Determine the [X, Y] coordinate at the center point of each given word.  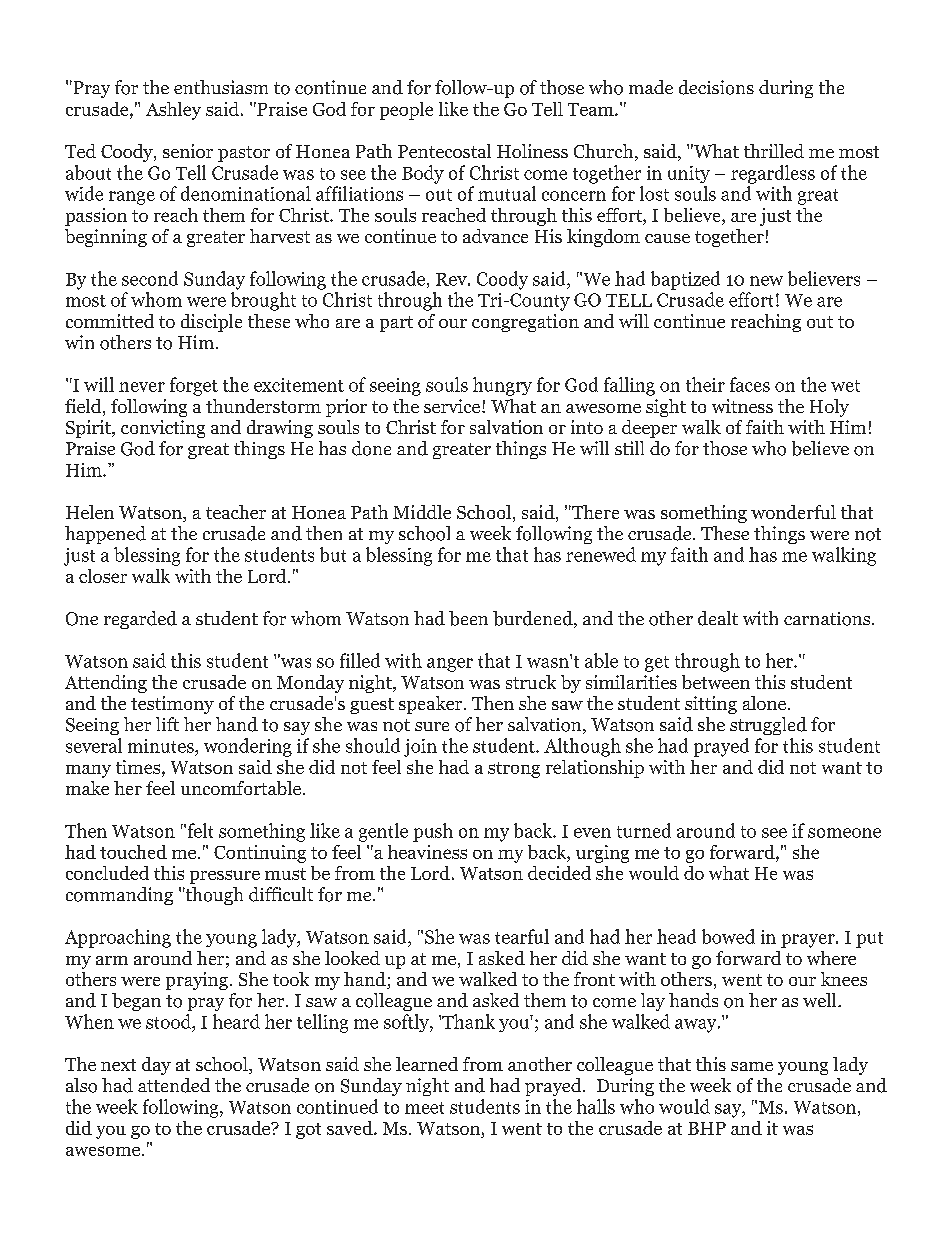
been [468, 618]
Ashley [173, 111]
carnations [828, 619]
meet [424, 1108]
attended [174, 1085]
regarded [140, 620]
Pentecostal [444, 151]
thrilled [774, 151]
